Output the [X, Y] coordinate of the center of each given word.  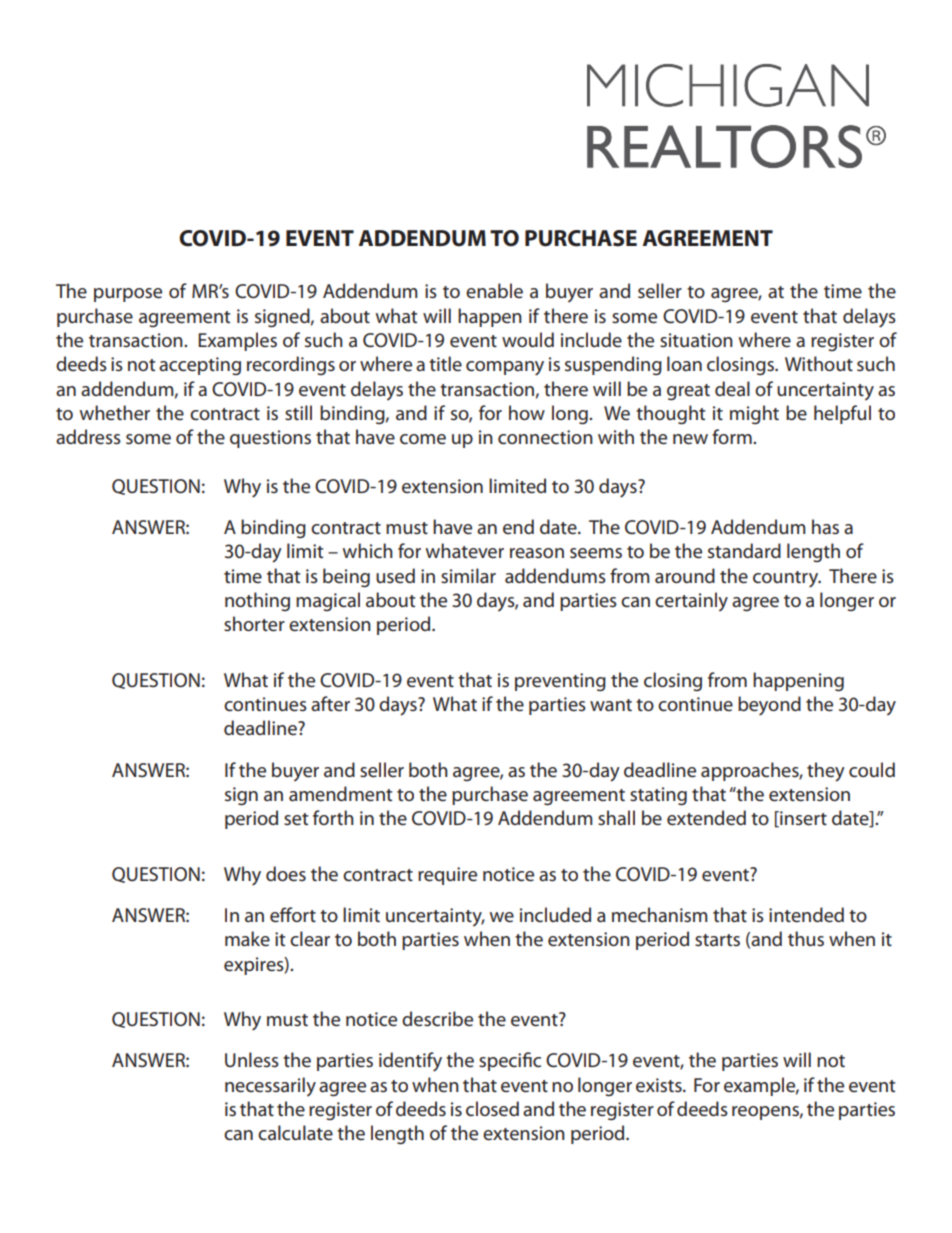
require [447, 876]
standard [744, 550]
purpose [128, 295]
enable [494, 291]
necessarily [270, 1087]
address [88, 437]
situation [696, 340]
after [330, 703]
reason [537, 553]
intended [806, 915]
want [611, 705]
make [247, 939]
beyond [769, 706]
